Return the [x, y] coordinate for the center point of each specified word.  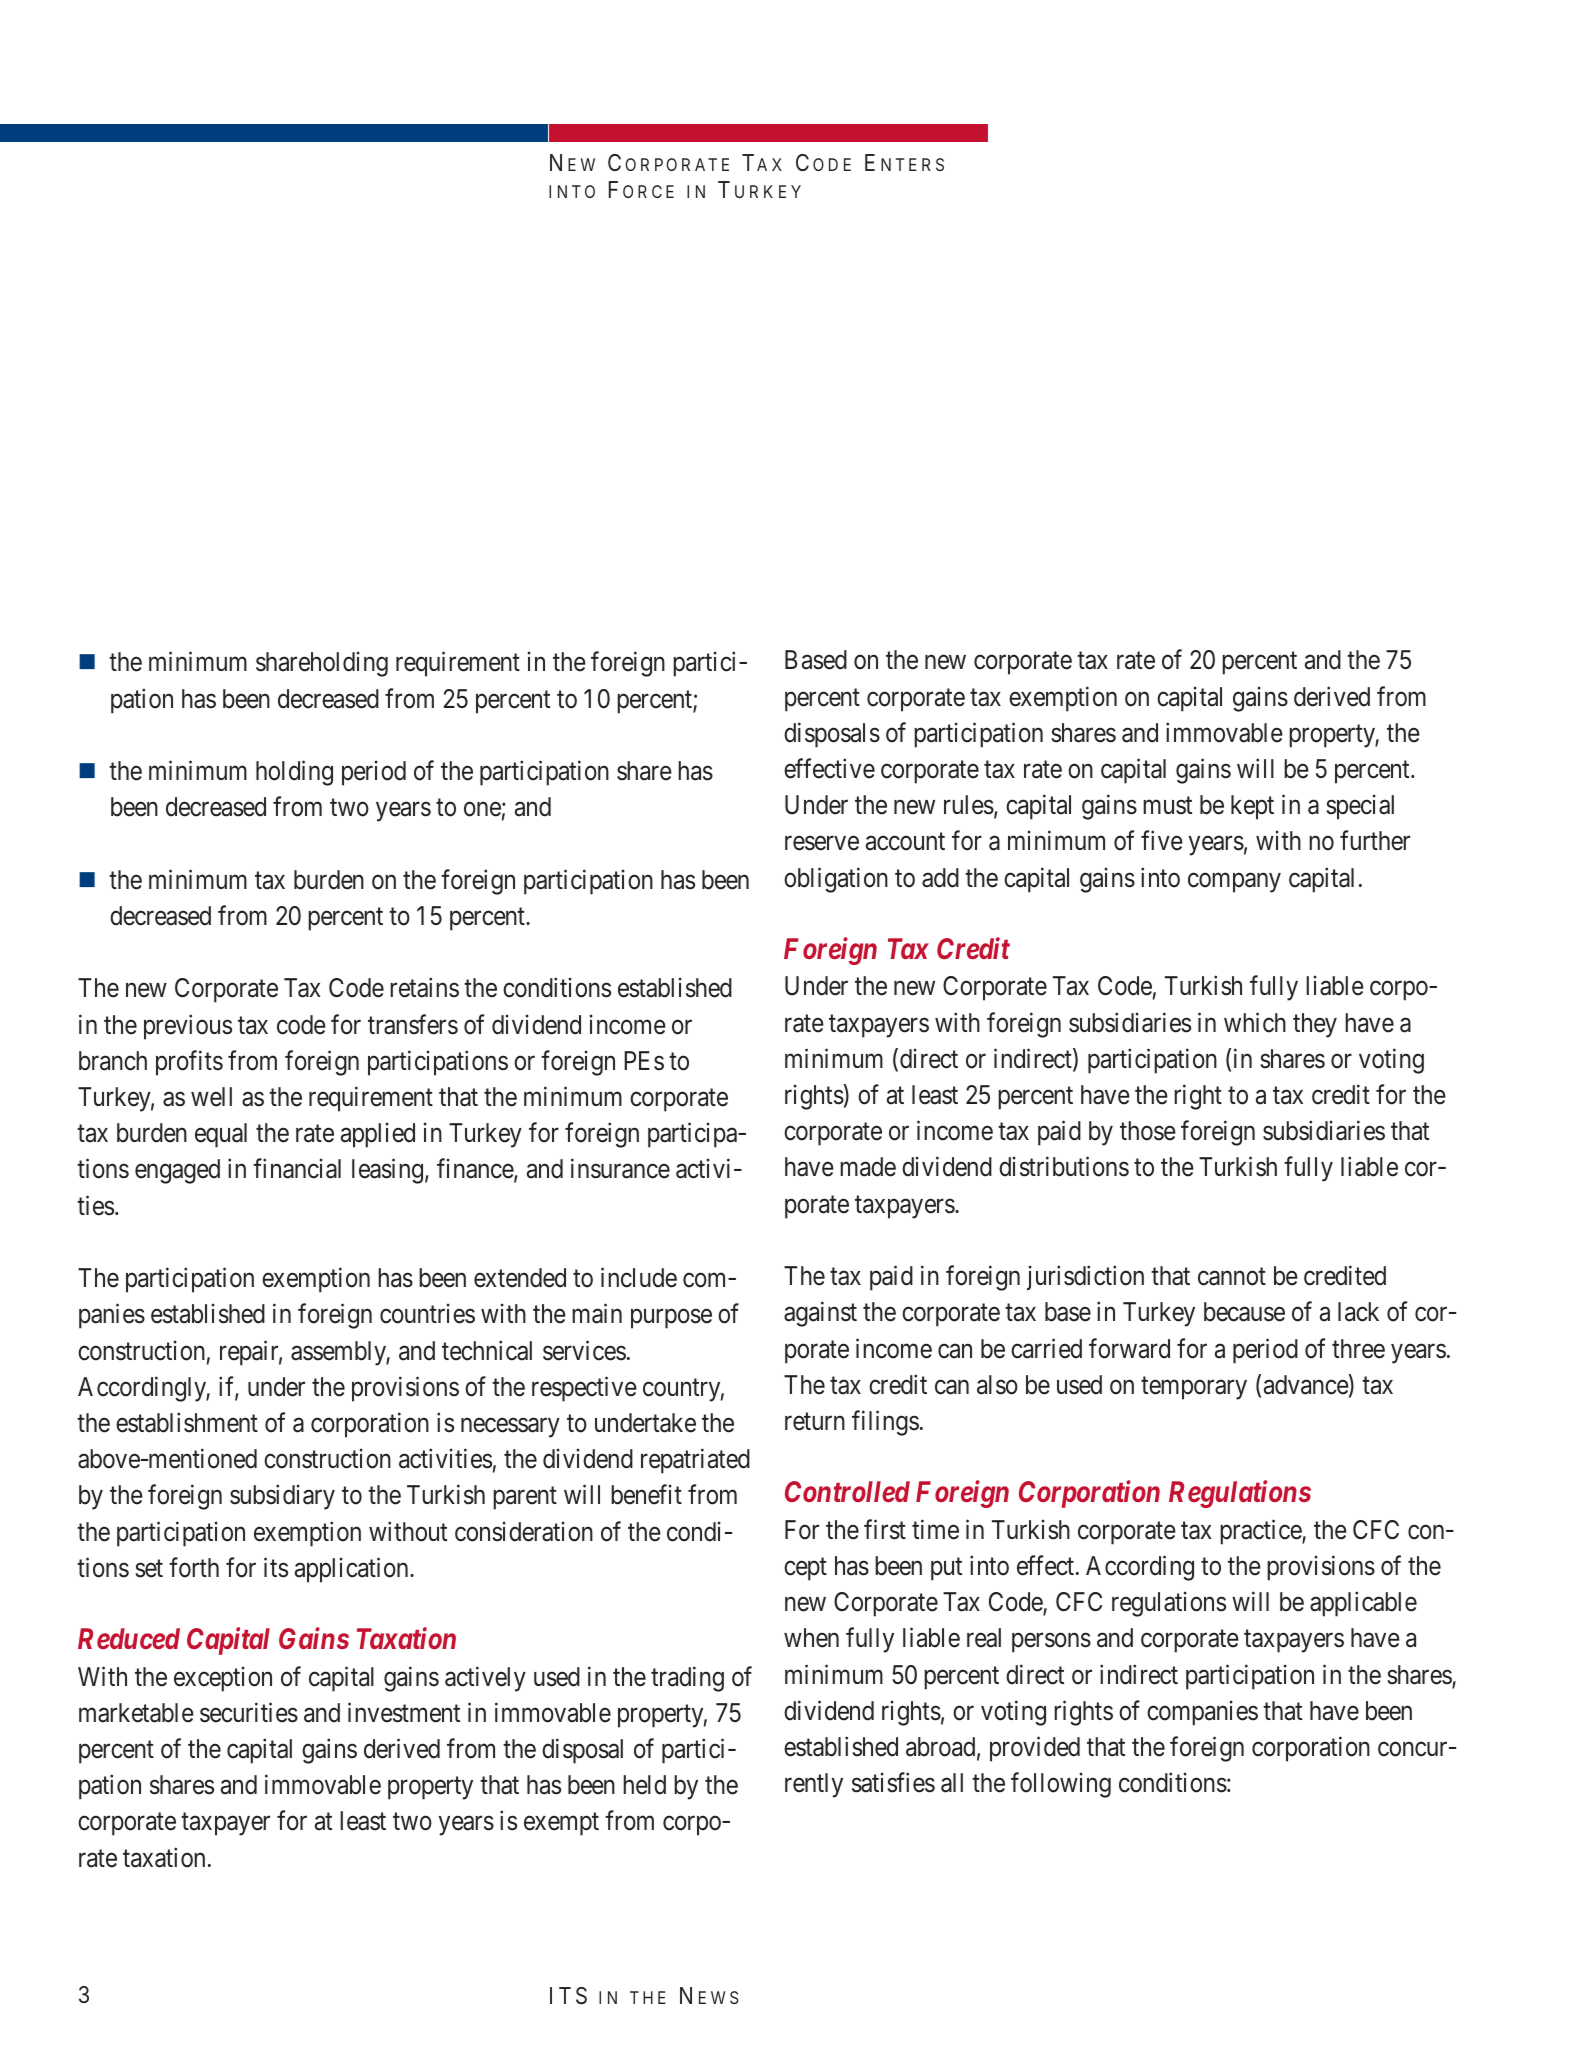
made [868, 1167]
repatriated [695, 1461]
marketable [136, 1713]
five [1162, 841]
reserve [822, 844]
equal [221, 1135]
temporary [1194, 1388]
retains [424, 988]
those [1148, 1131]
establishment [187, 1422]
